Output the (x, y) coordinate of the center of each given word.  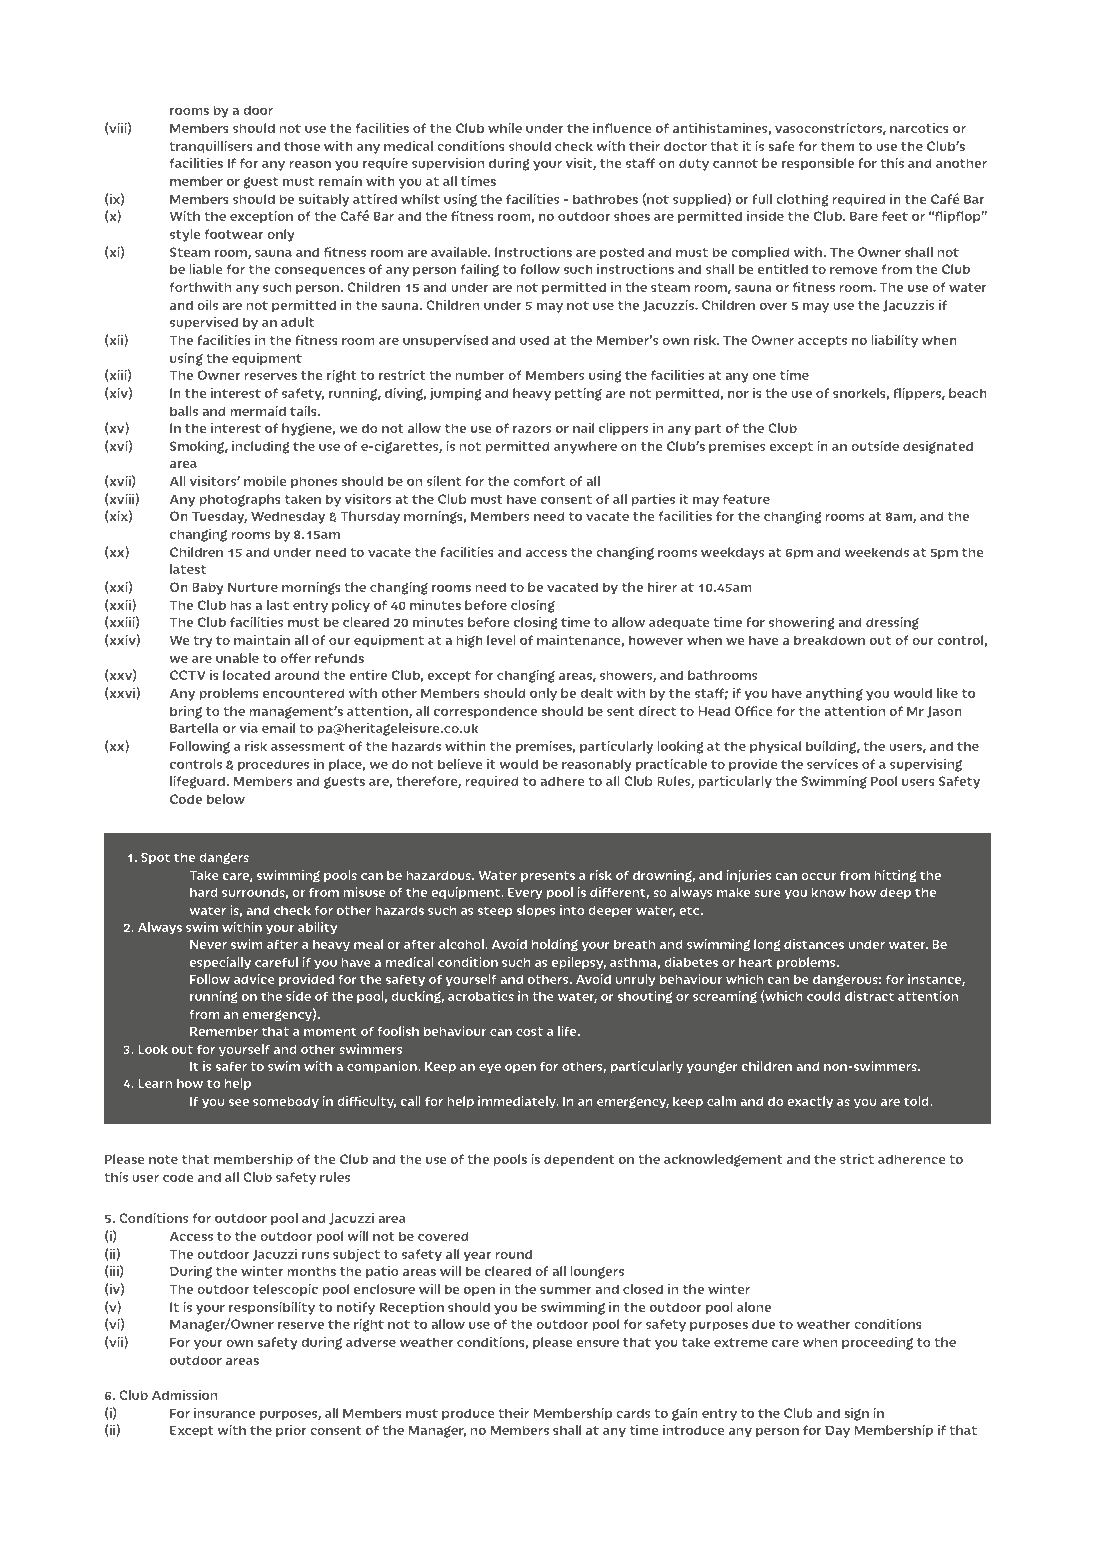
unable (237, 658)
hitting (895, 876)
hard (204, 892)
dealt (596, 693)
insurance (224, 1412)
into (572, 910)
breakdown (829, 640)
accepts (822, 342)
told (917, 1101)
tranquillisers (211, 147)
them (837, 146)
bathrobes (605, 199)
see (239, 1102)
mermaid (258, 410)
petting (578, 394)
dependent (579, 1160)
